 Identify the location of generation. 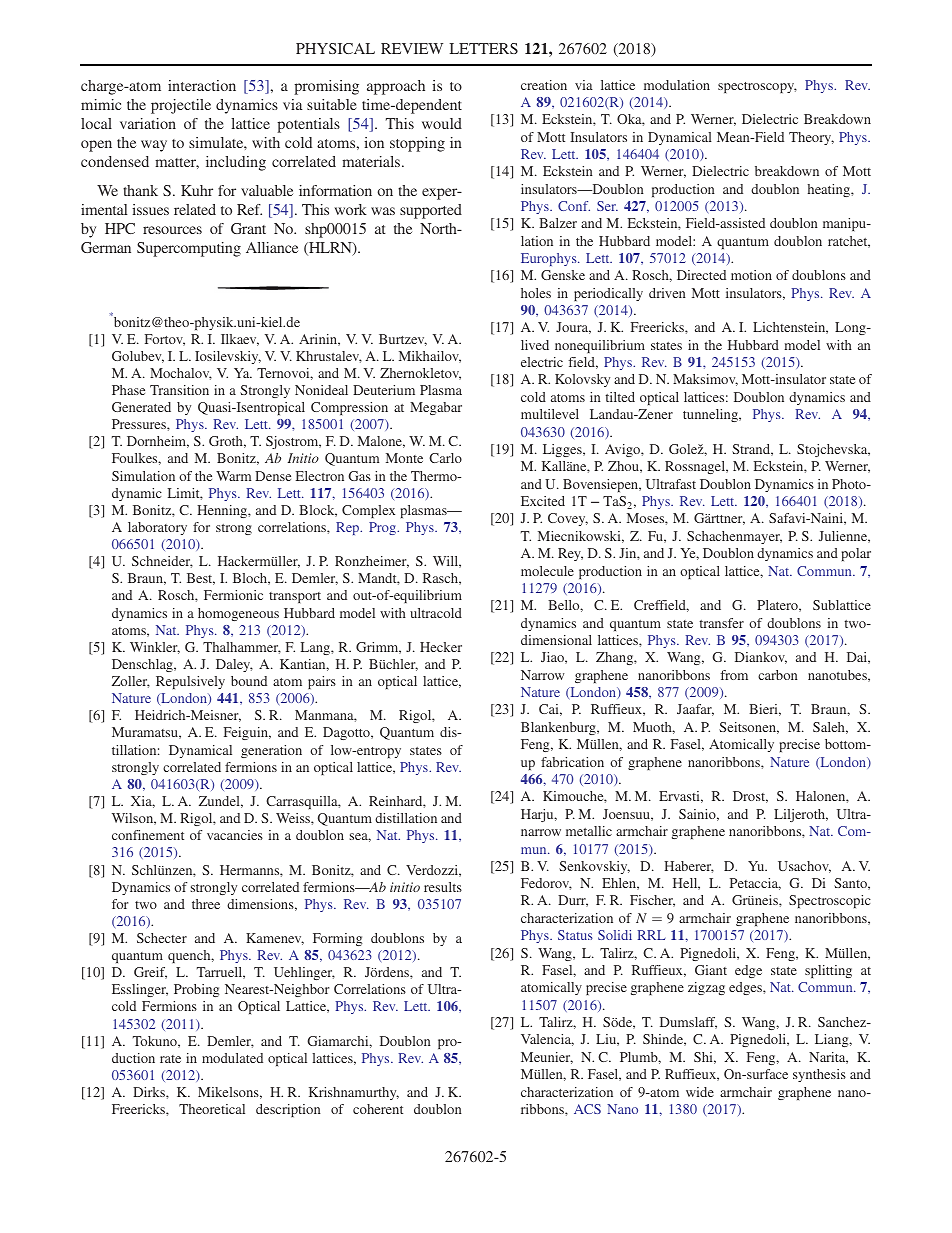
(271, 751).
